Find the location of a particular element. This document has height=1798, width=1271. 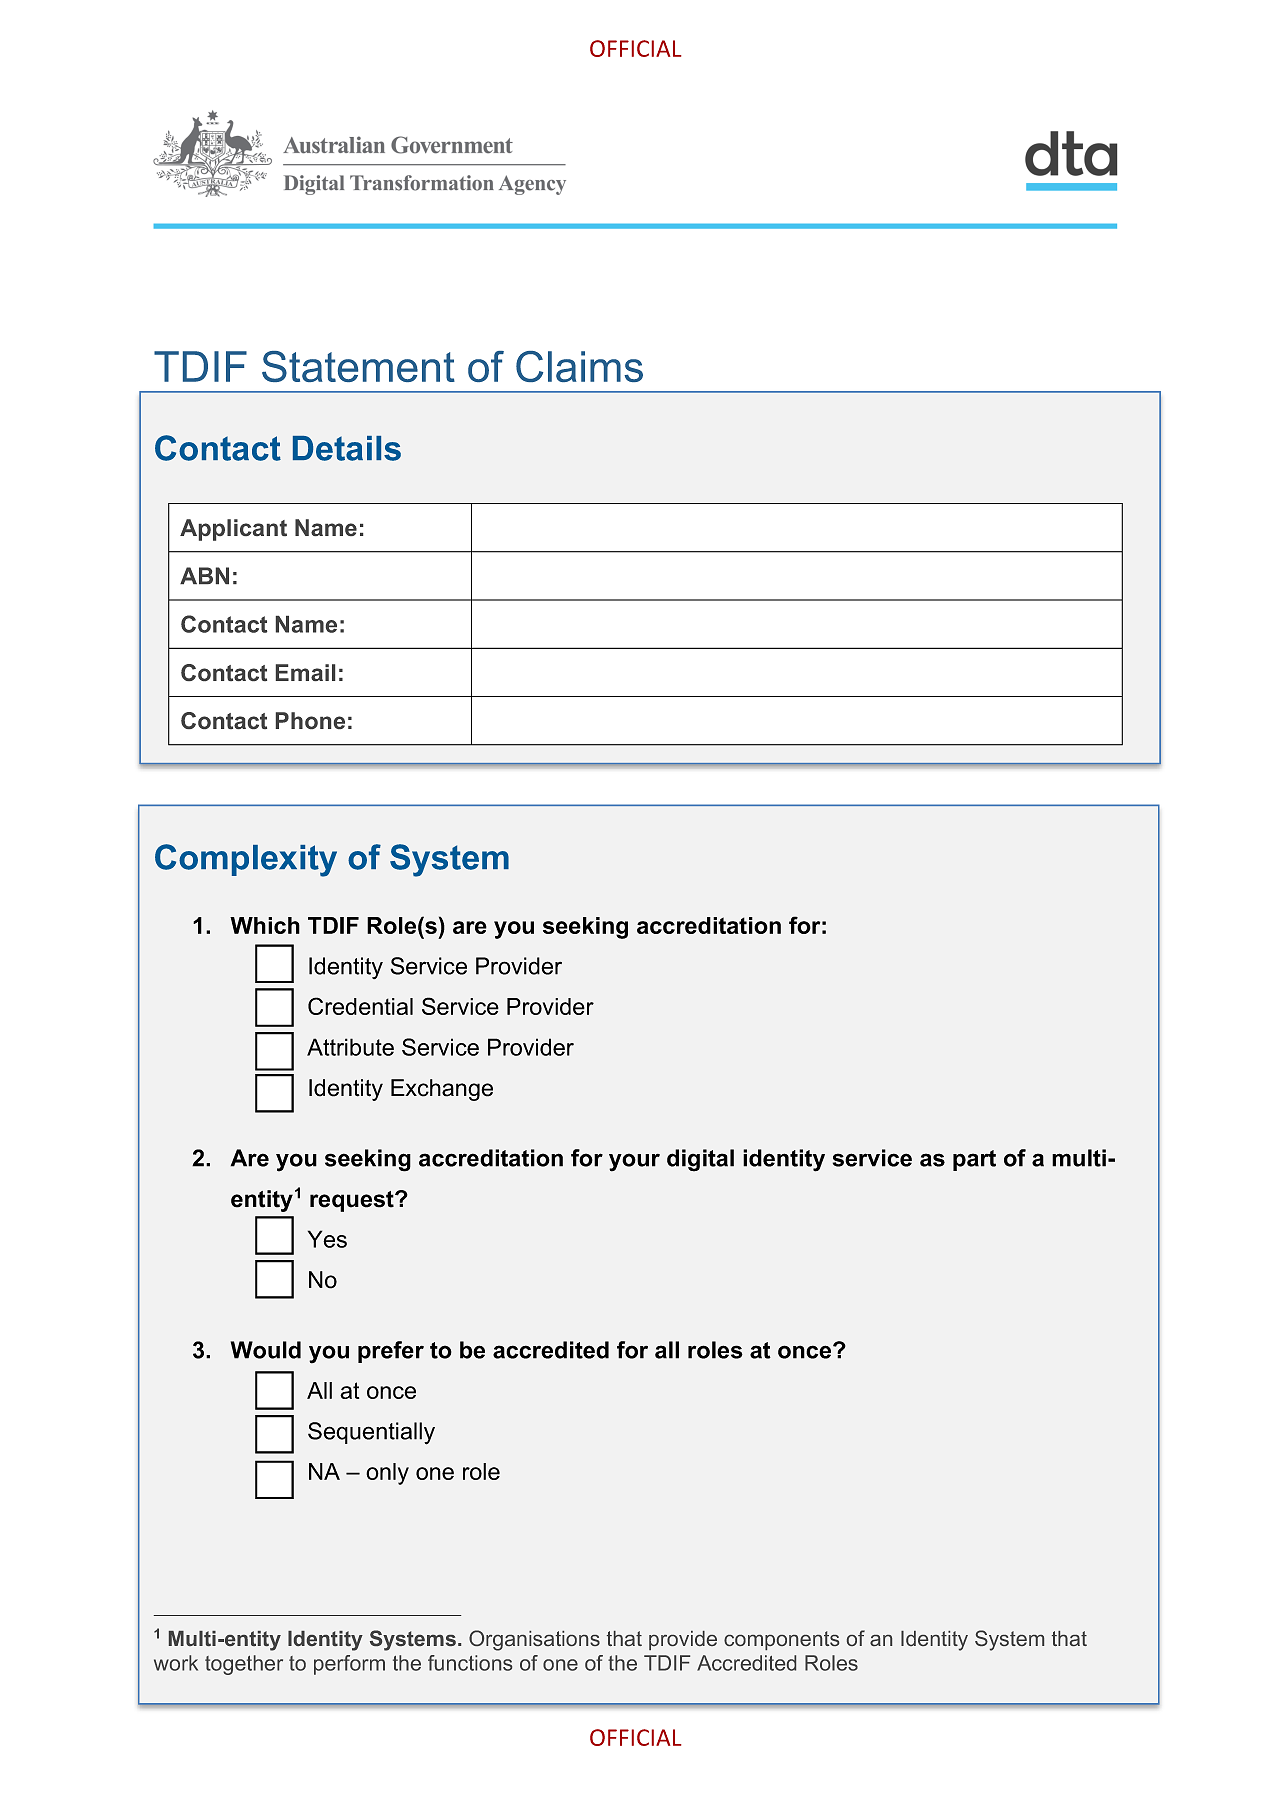

together is located at coordinates (244, 1665).
